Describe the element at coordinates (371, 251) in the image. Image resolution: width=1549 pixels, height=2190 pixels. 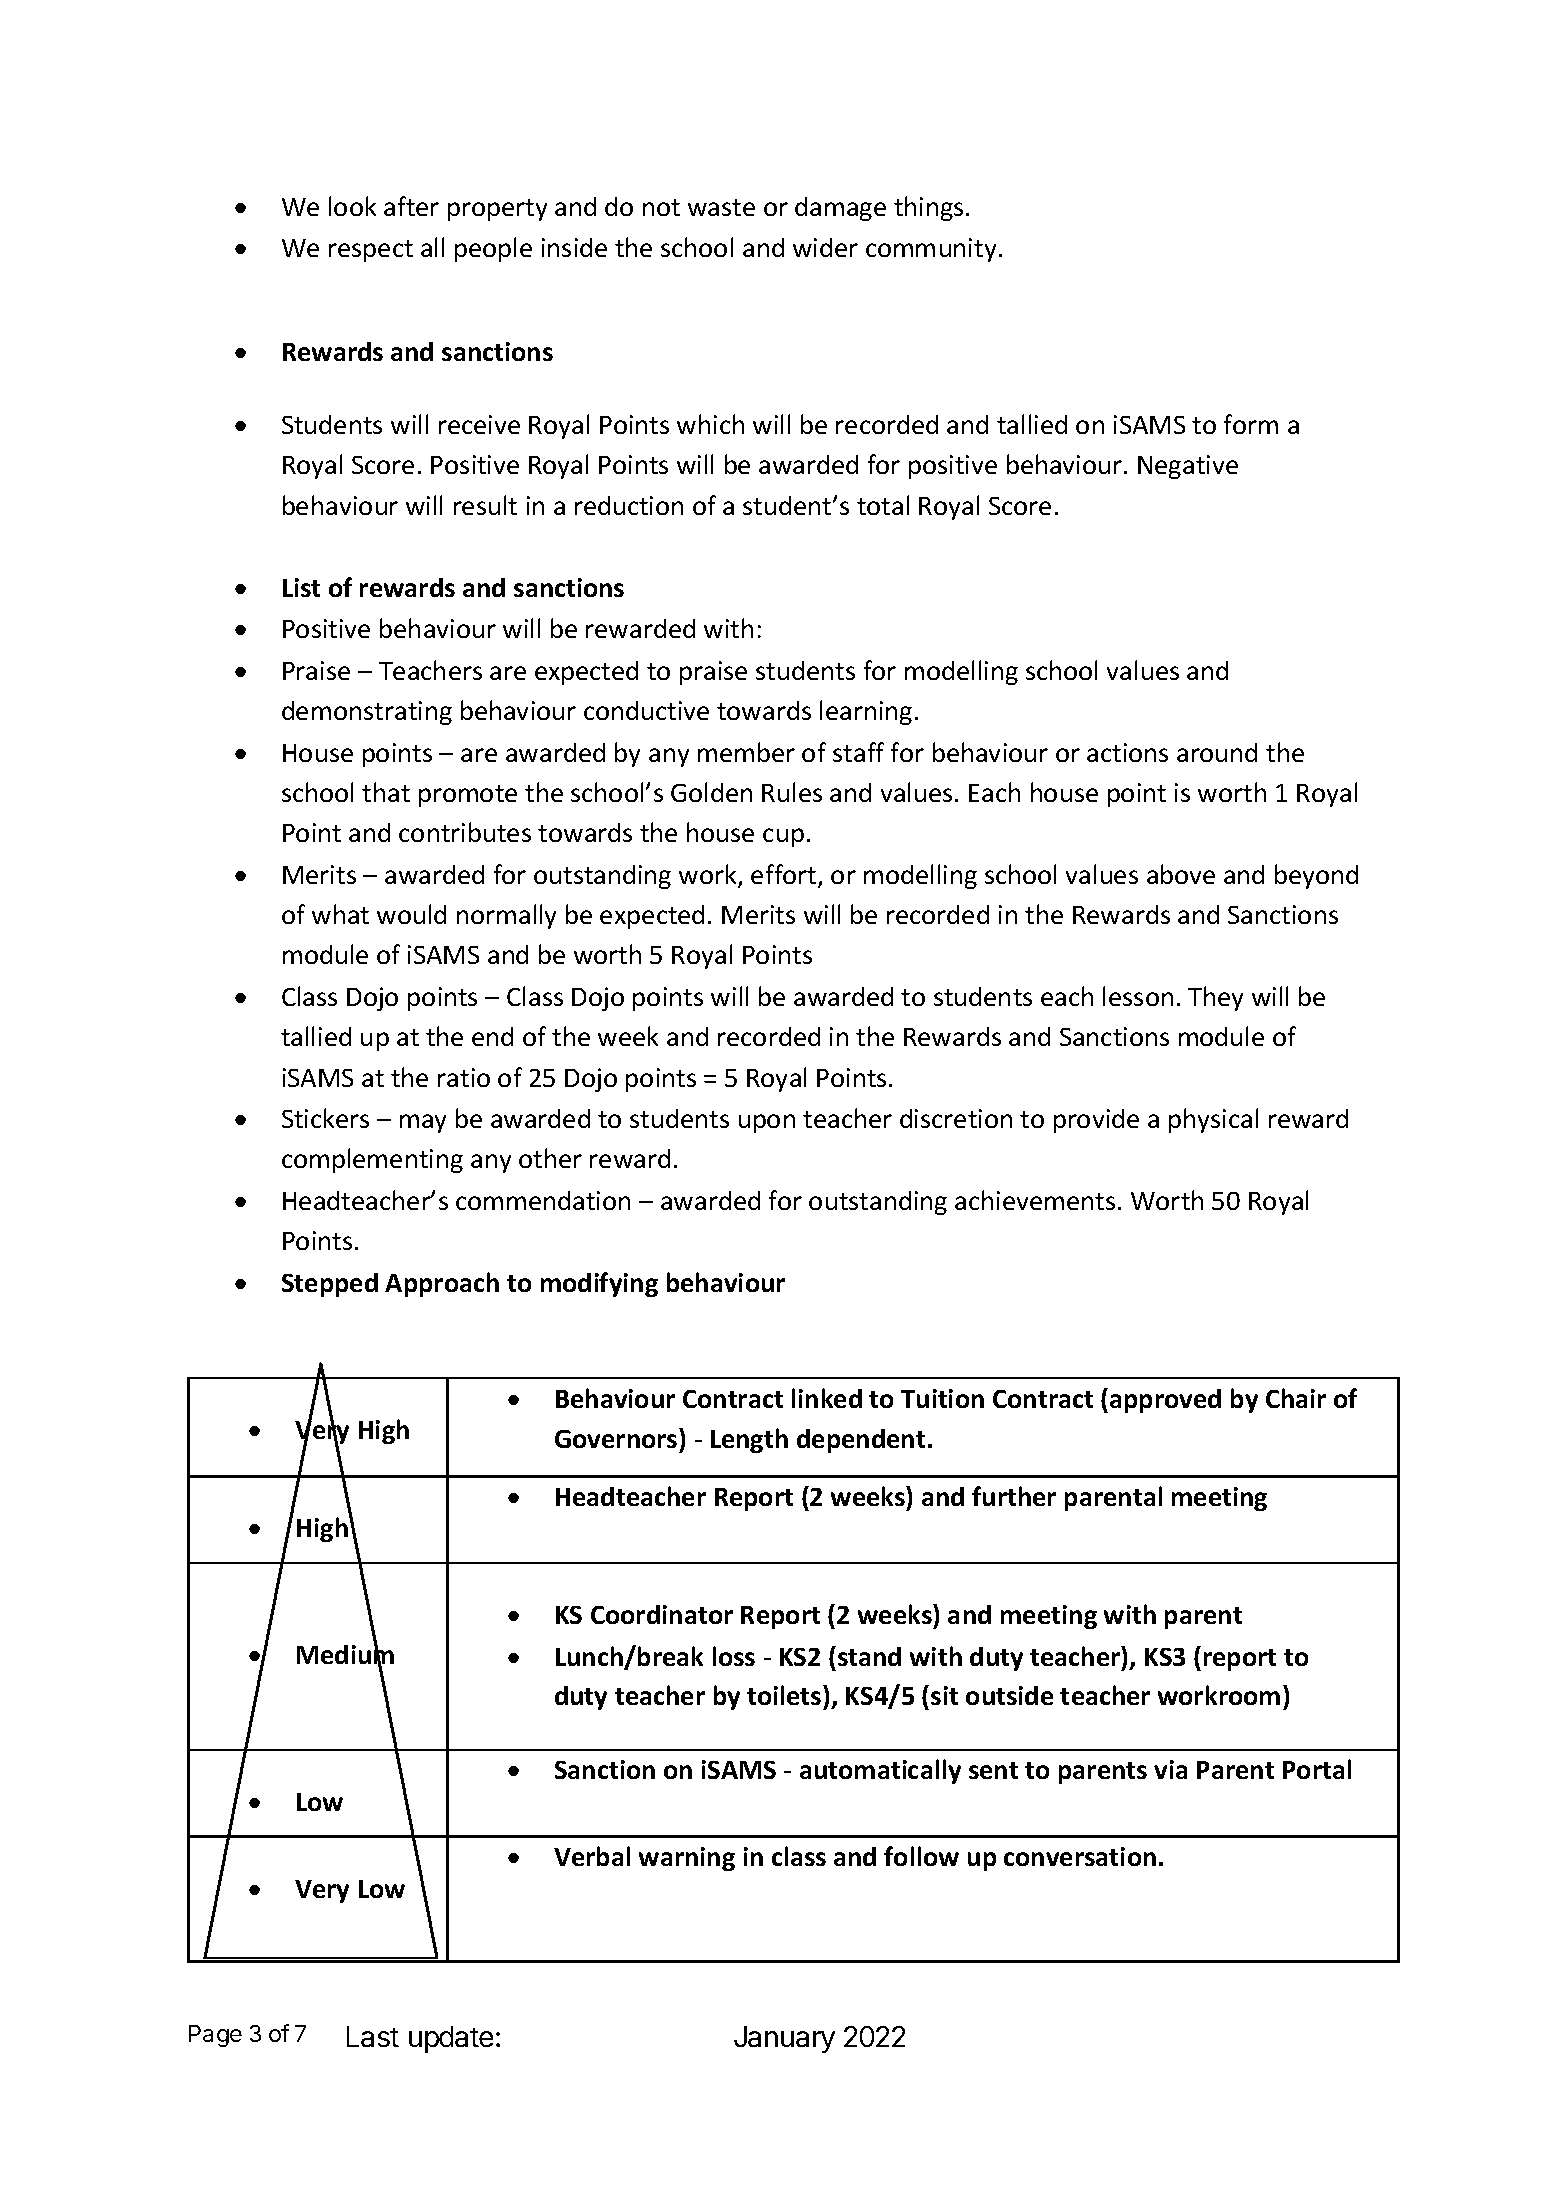
I see `respect` at that location.
